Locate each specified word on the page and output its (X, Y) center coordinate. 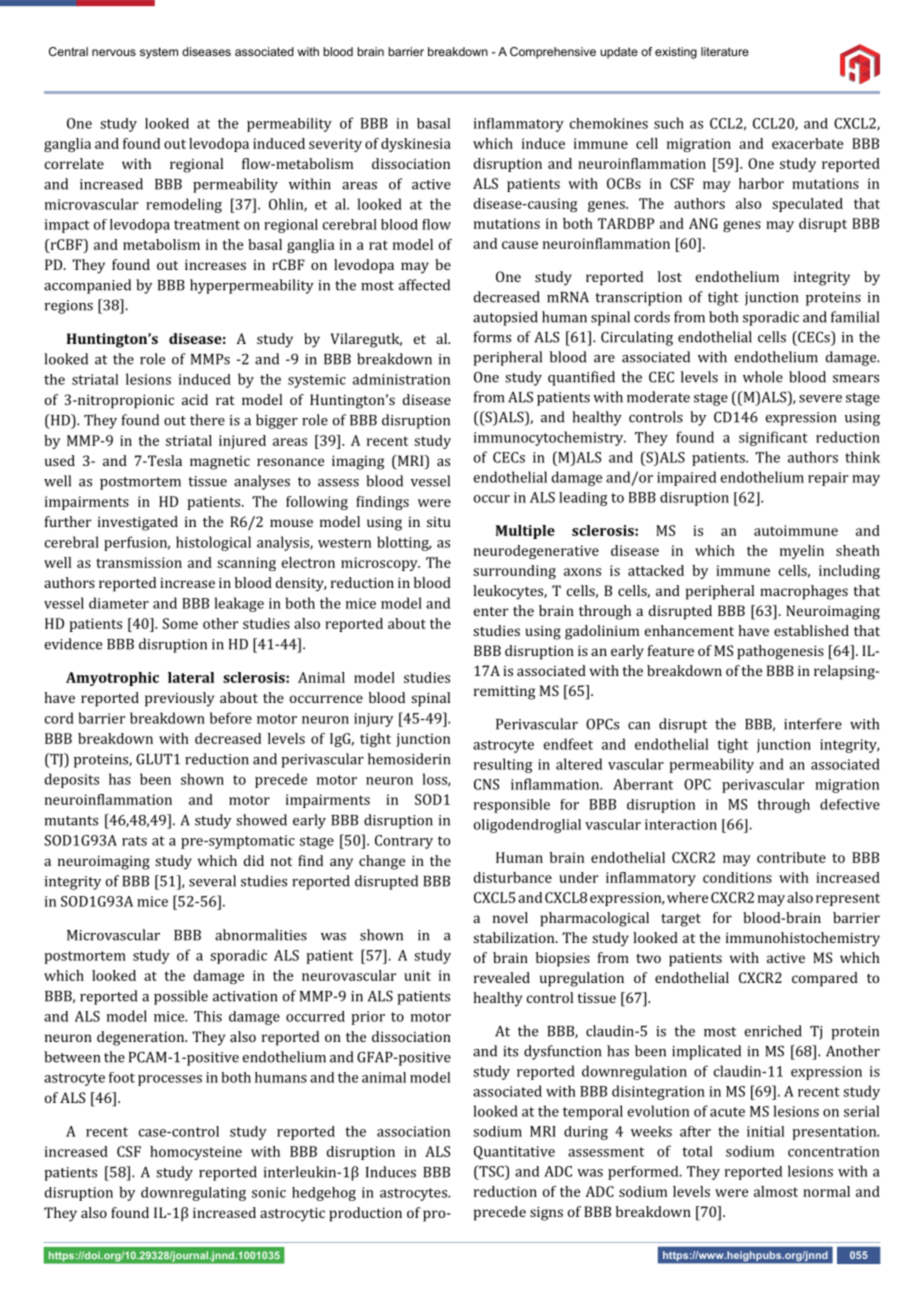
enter (491, 611)
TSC (491, 1171)
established (811, 630)
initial (765, 1131)
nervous (114, 52)
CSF (129, 1151)
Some (180, 623)
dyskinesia (416, 145)
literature (725, 51)
